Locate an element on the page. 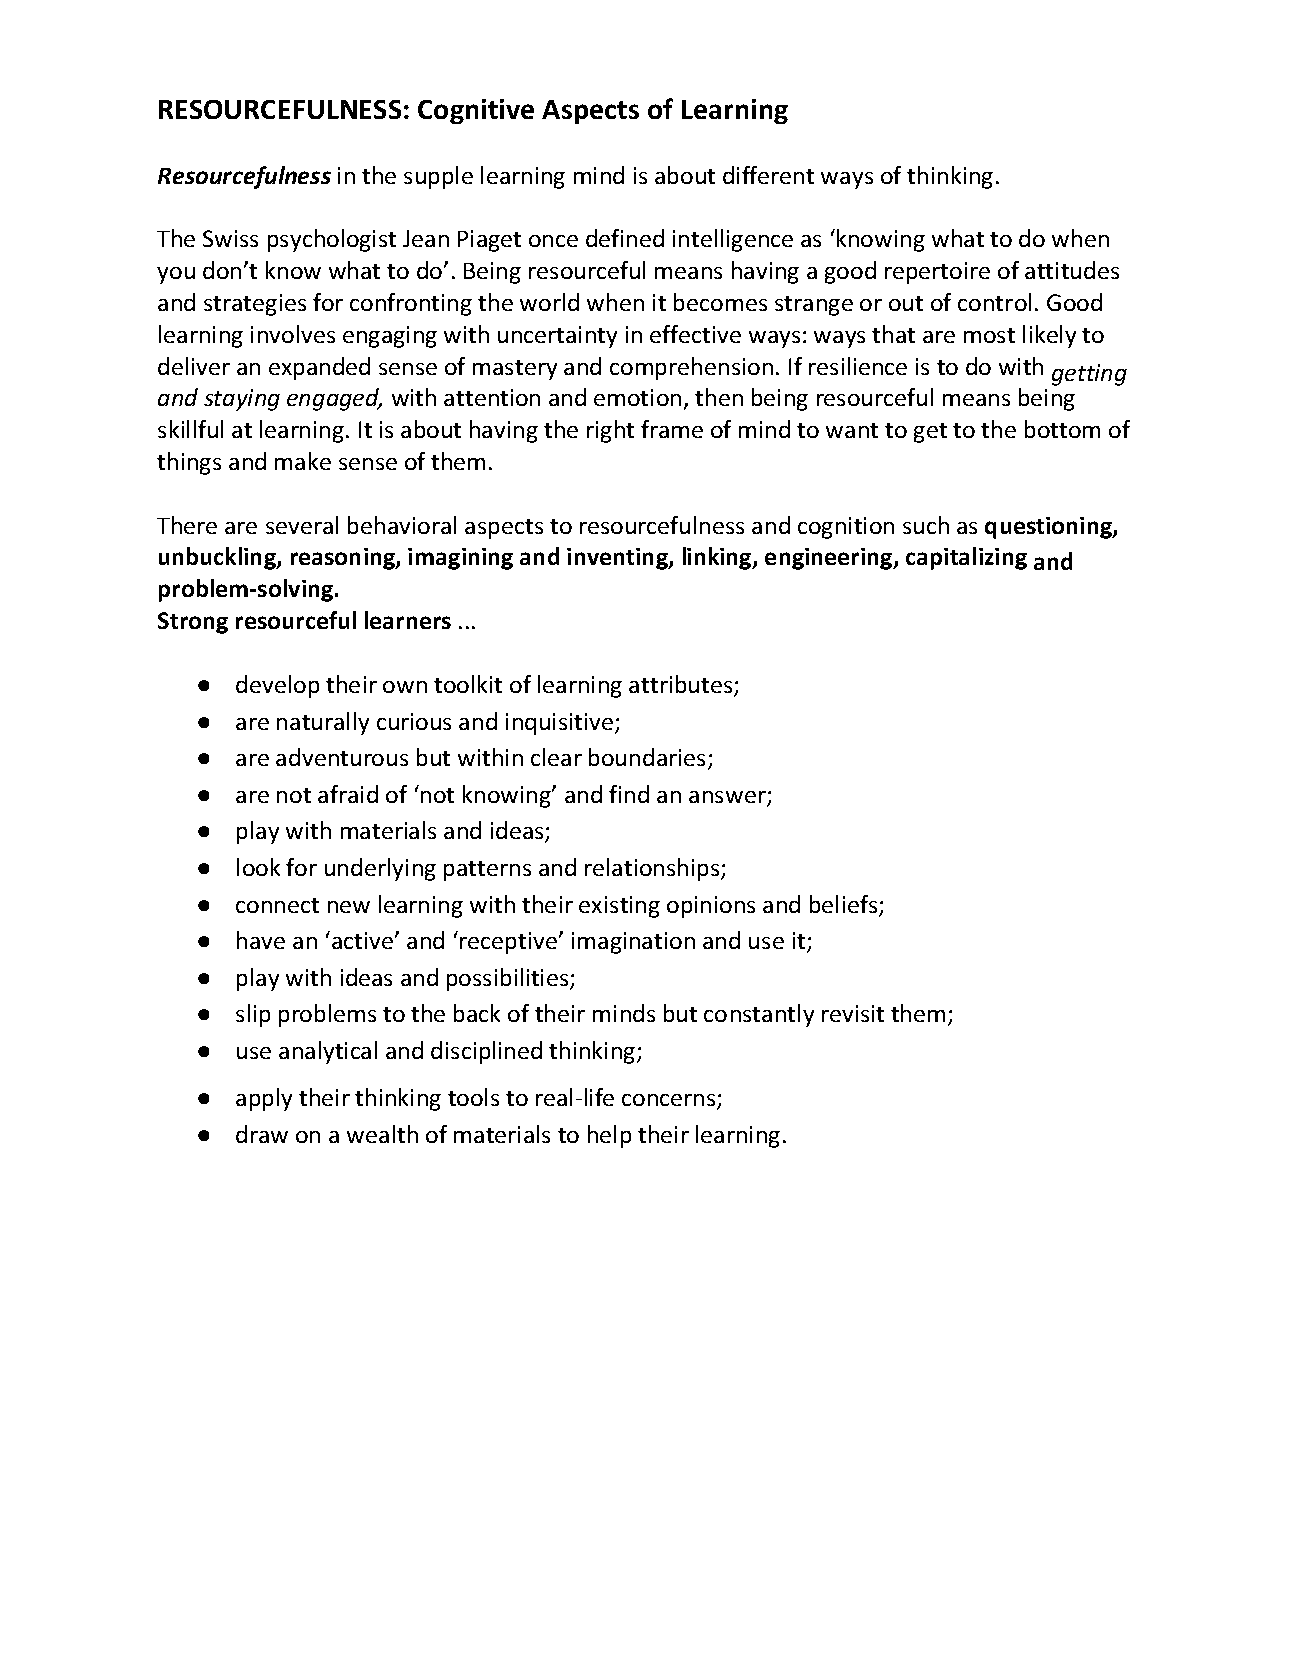 This image has height=1672, width=1293. effective is located at coordinates (695, 334).
